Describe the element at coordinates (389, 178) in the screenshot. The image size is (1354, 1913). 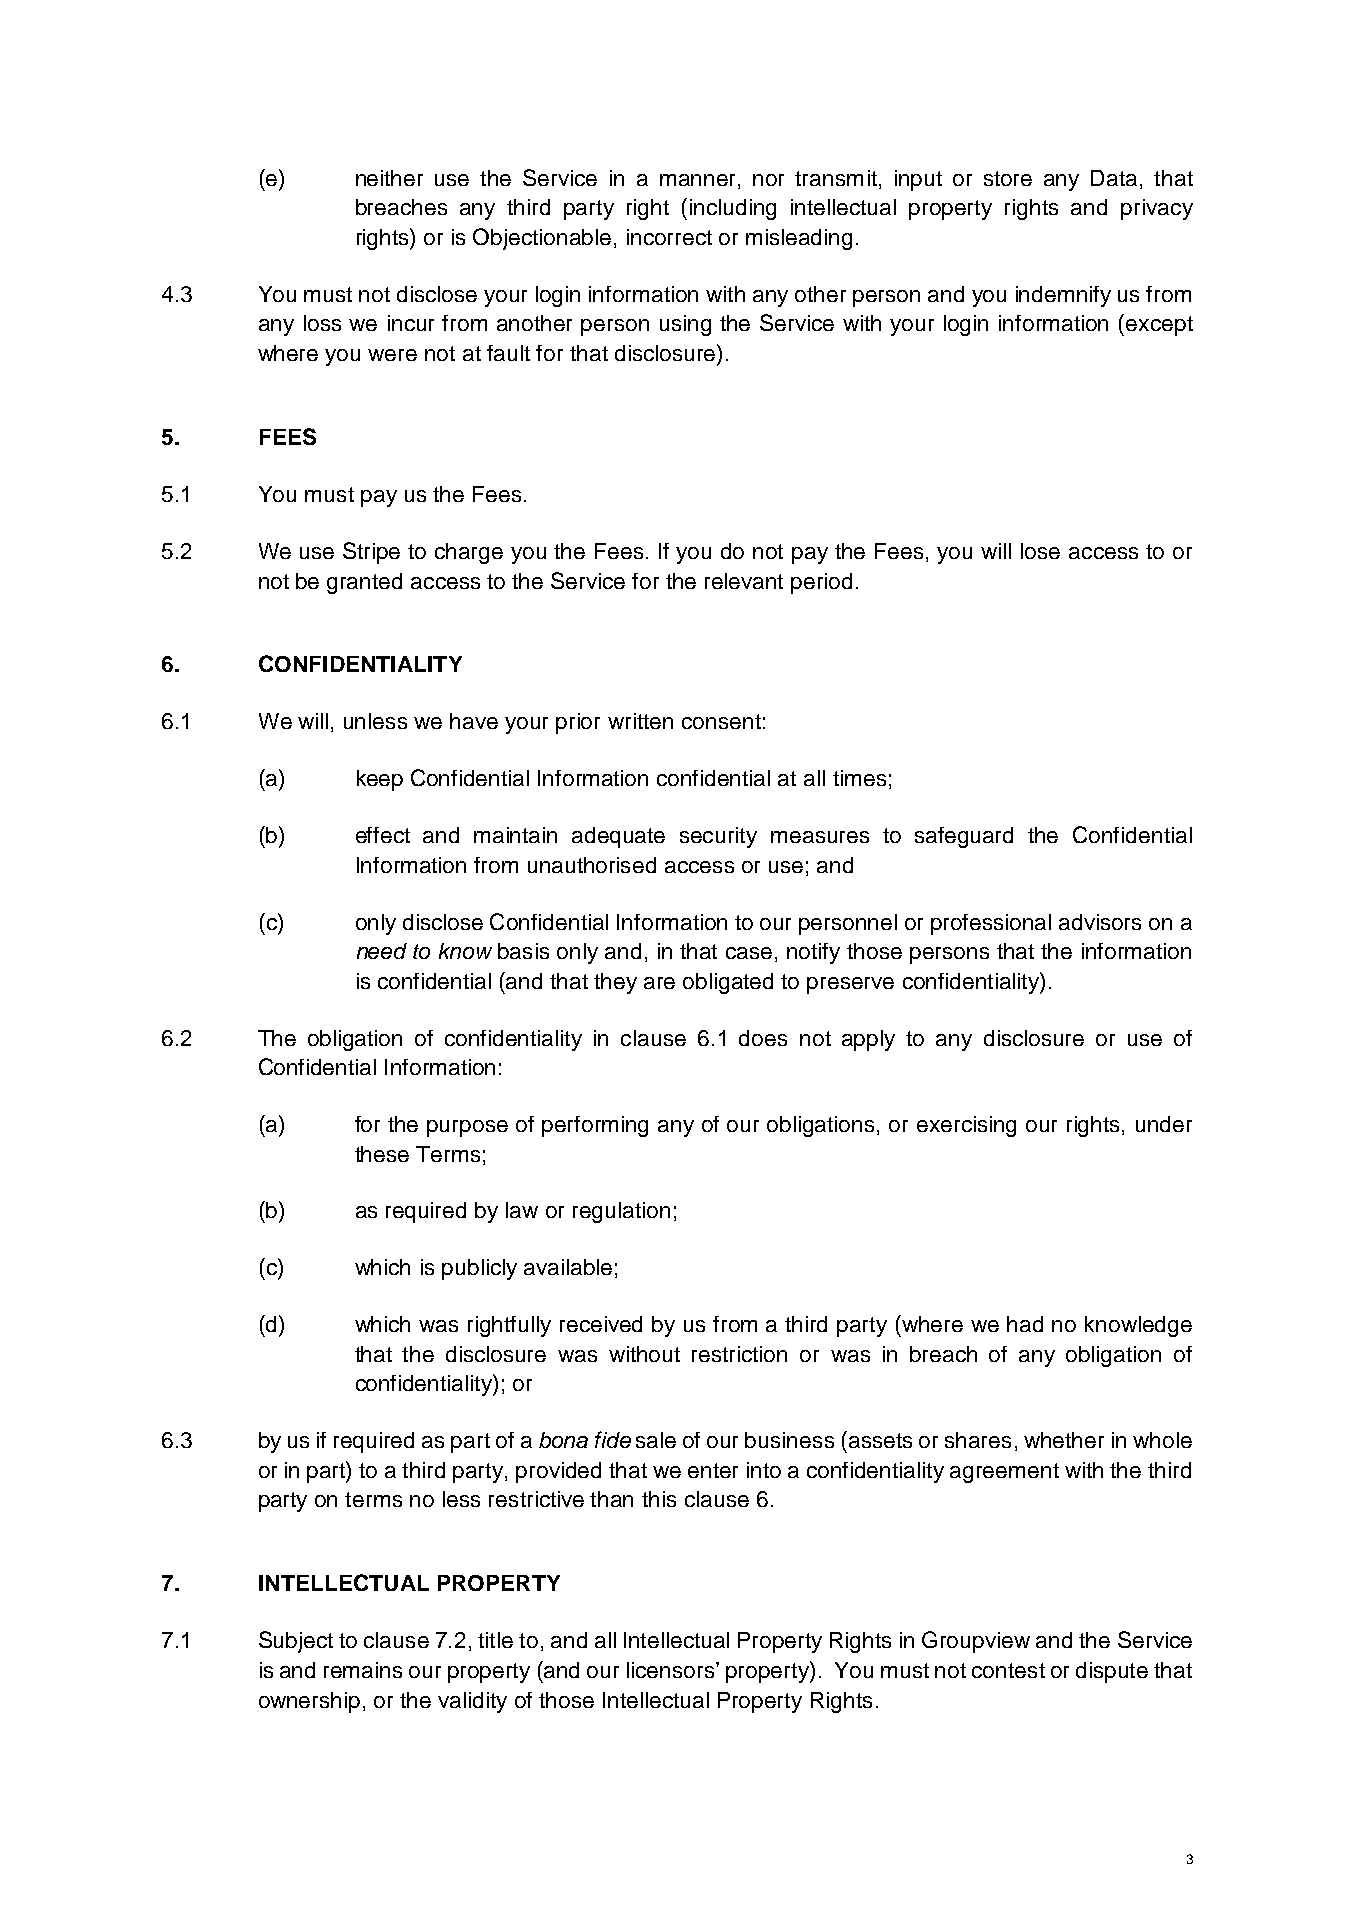
I see `neither` at that location.
